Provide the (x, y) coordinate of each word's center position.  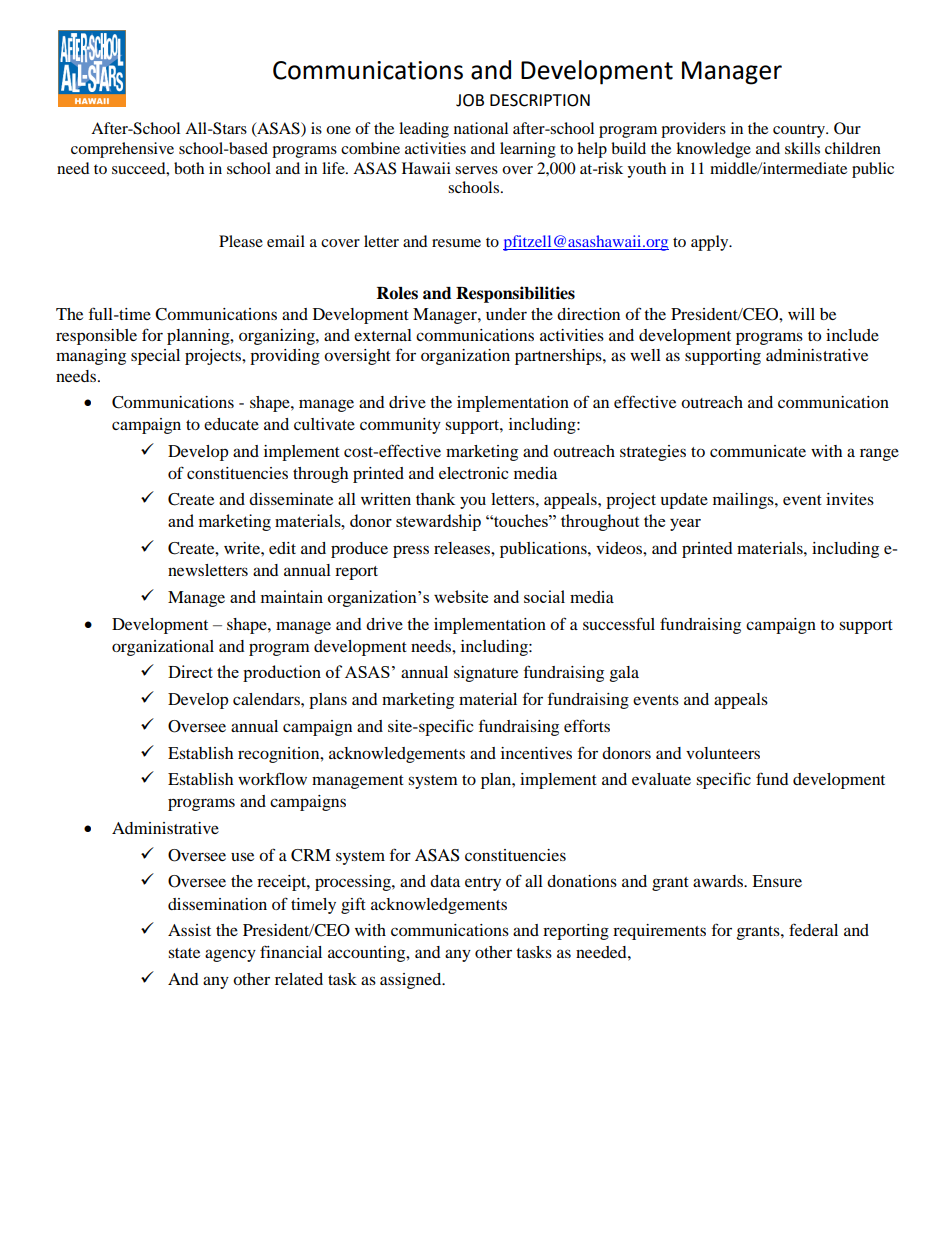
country (800, 131)
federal (813, 929)
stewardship (438, 522)
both (189, 168)
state (184, 953)
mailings (744, 501)
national (481, 128)
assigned (412, 981)
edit (282, 548)
